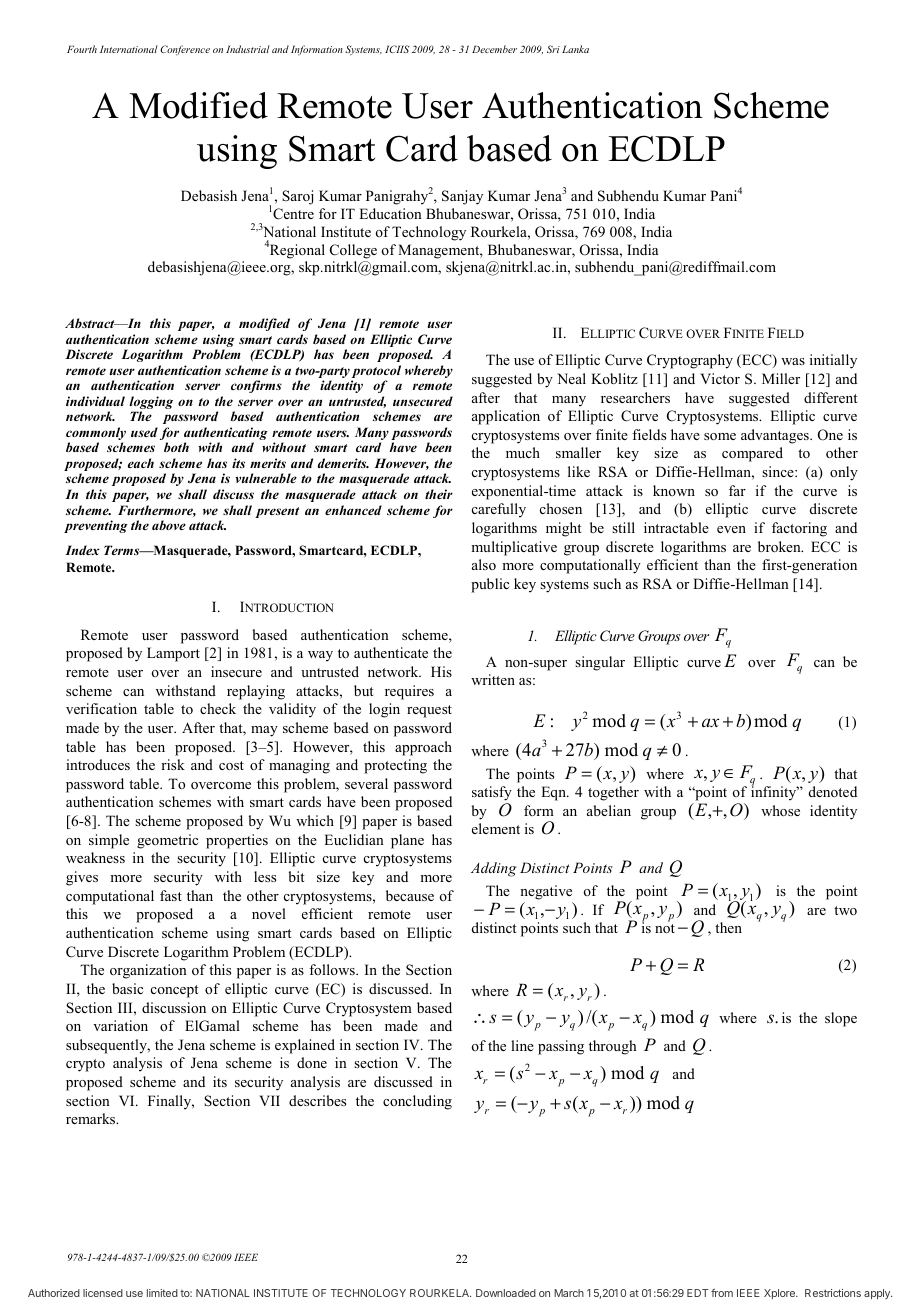 The image size is (924, 1308). I want to click on written, so click(493, 679).
